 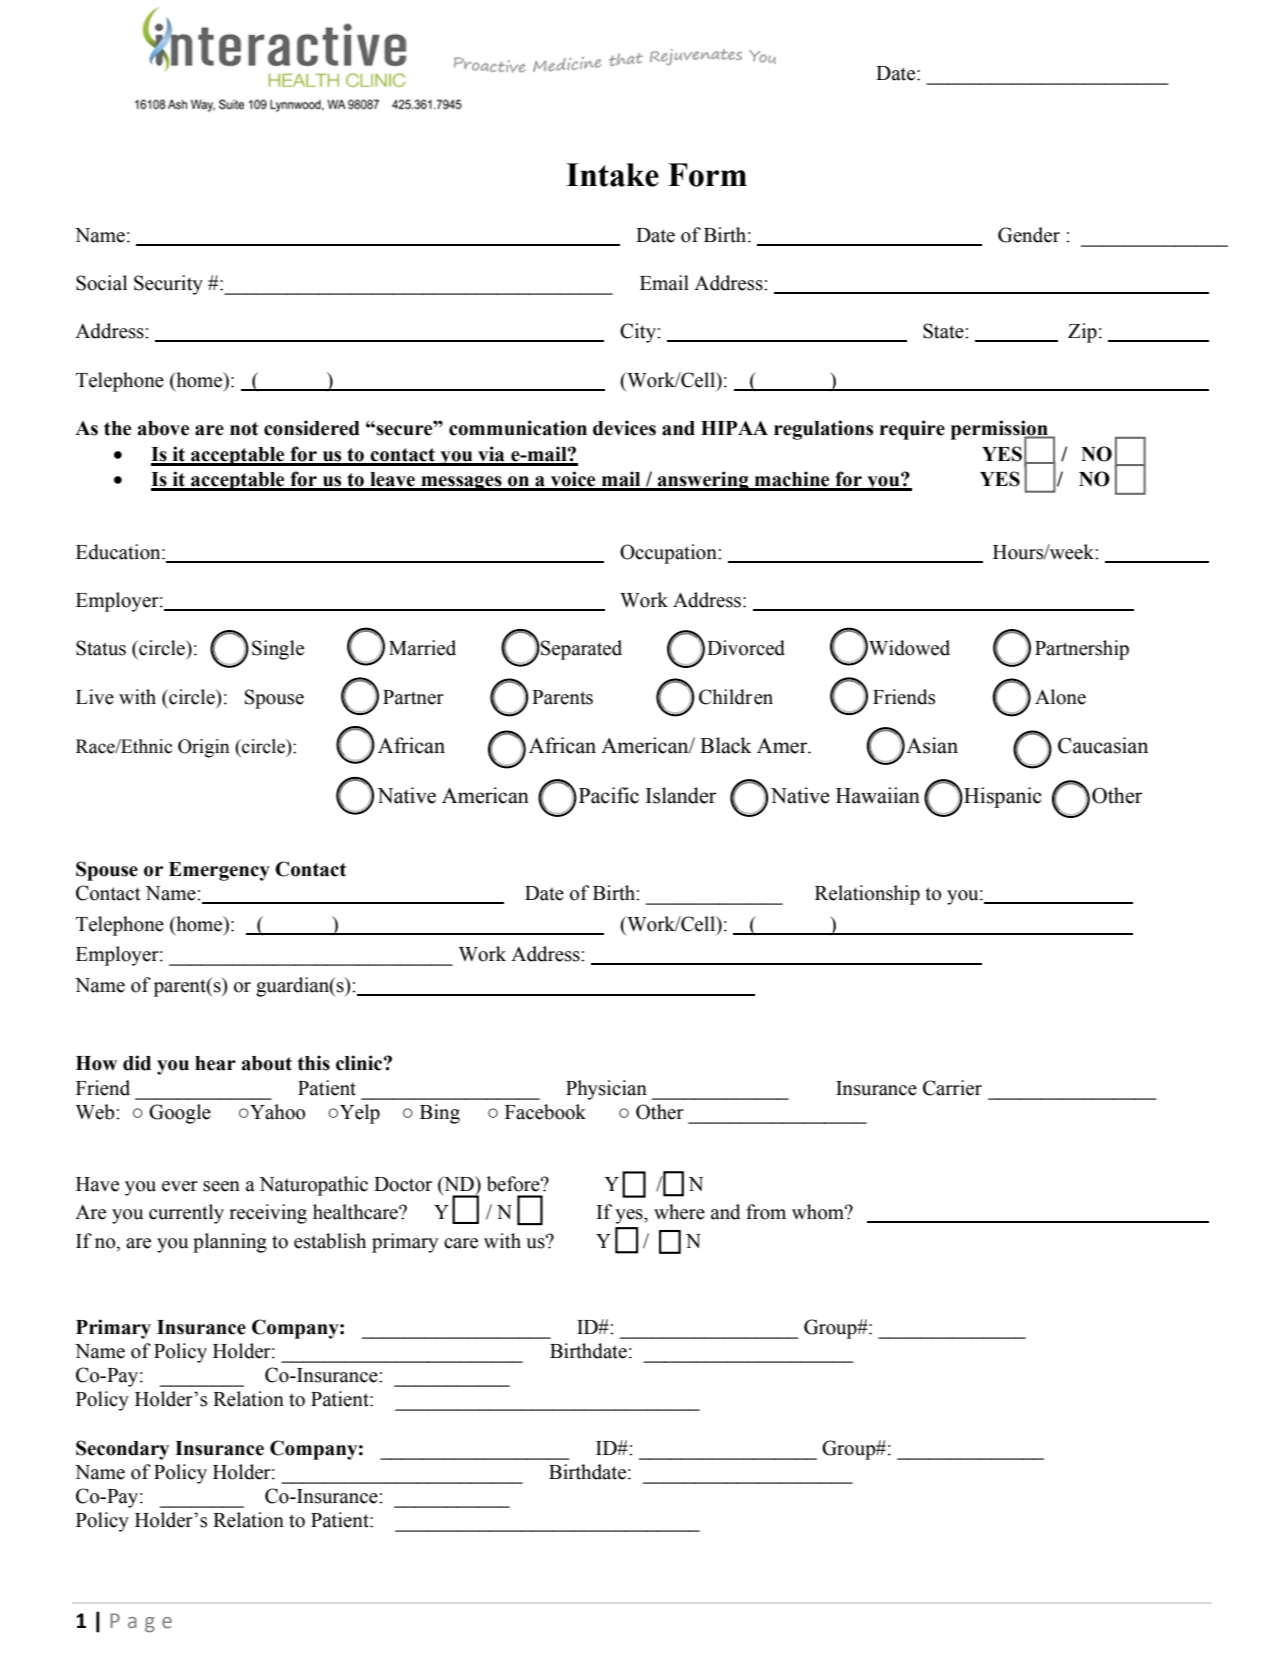 What do you see at coordinates (1029, 235) in the image?
I see `Gender` at bounding box center [1029, 235].
